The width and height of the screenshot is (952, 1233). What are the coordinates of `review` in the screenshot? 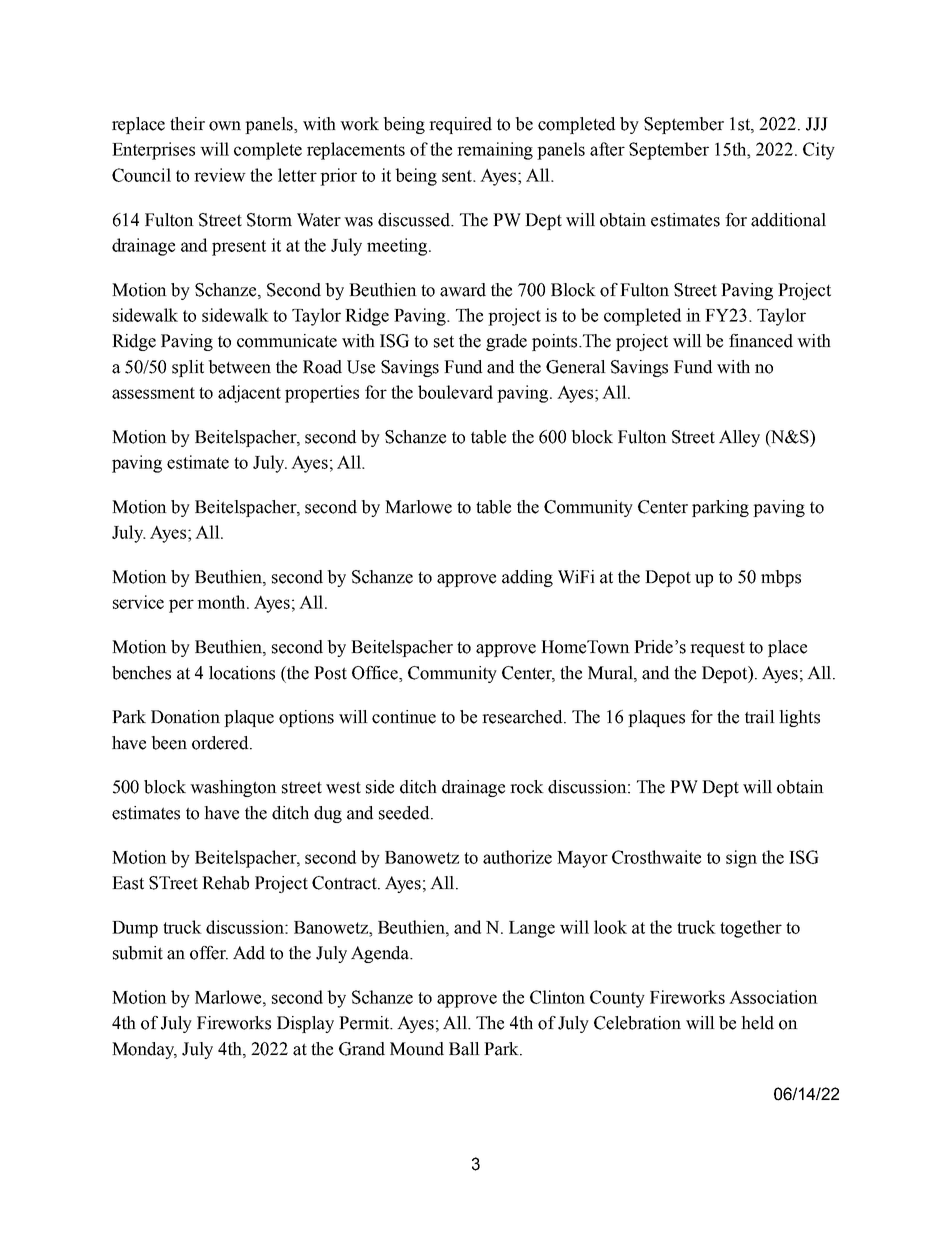 It's located at (220, 175).
